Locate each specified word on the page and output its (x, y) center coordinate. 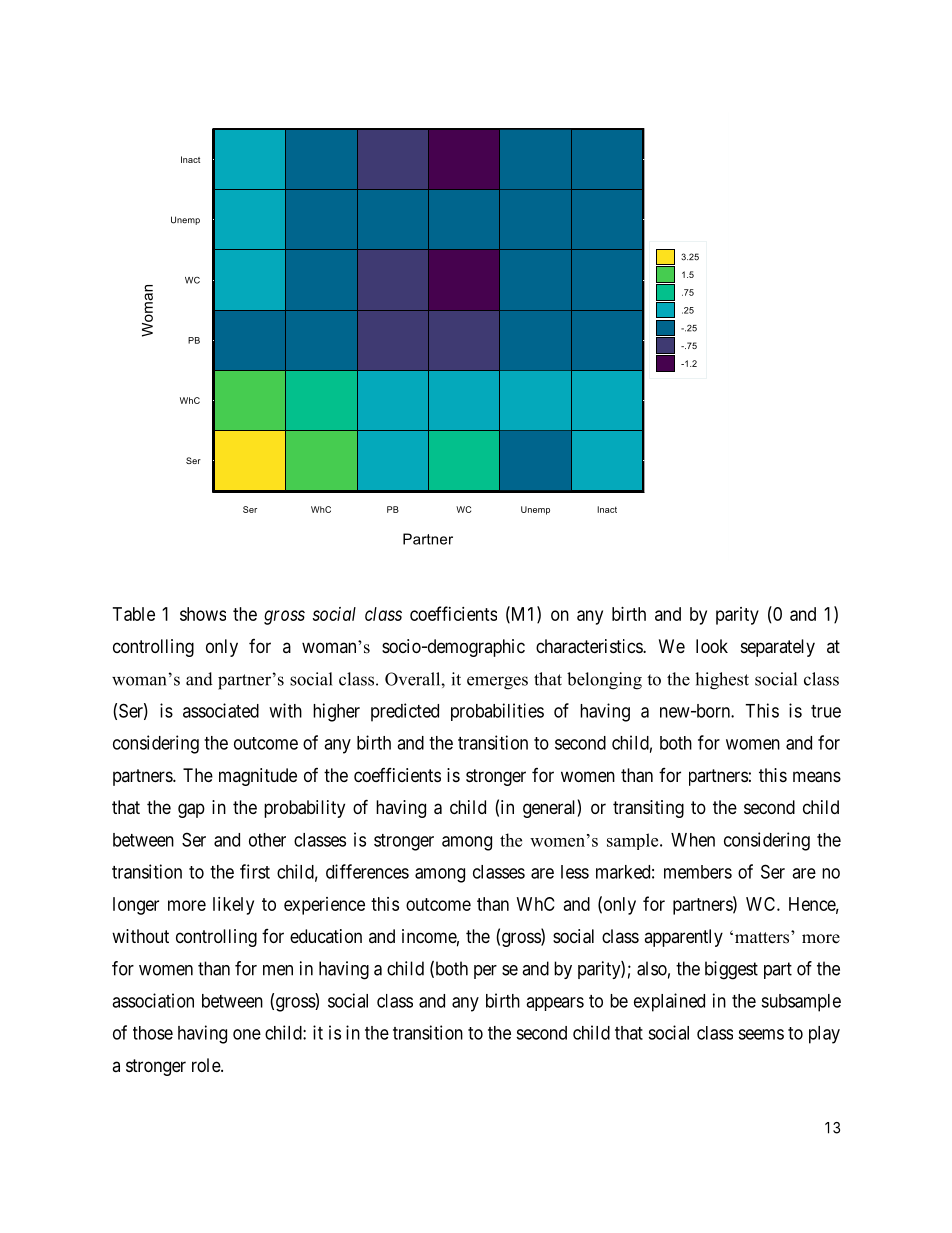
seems (761, 1034)
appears (555, 1004)
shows (203, 614)
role (207, 1065)
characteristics (590, 646)
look (712, 646)
